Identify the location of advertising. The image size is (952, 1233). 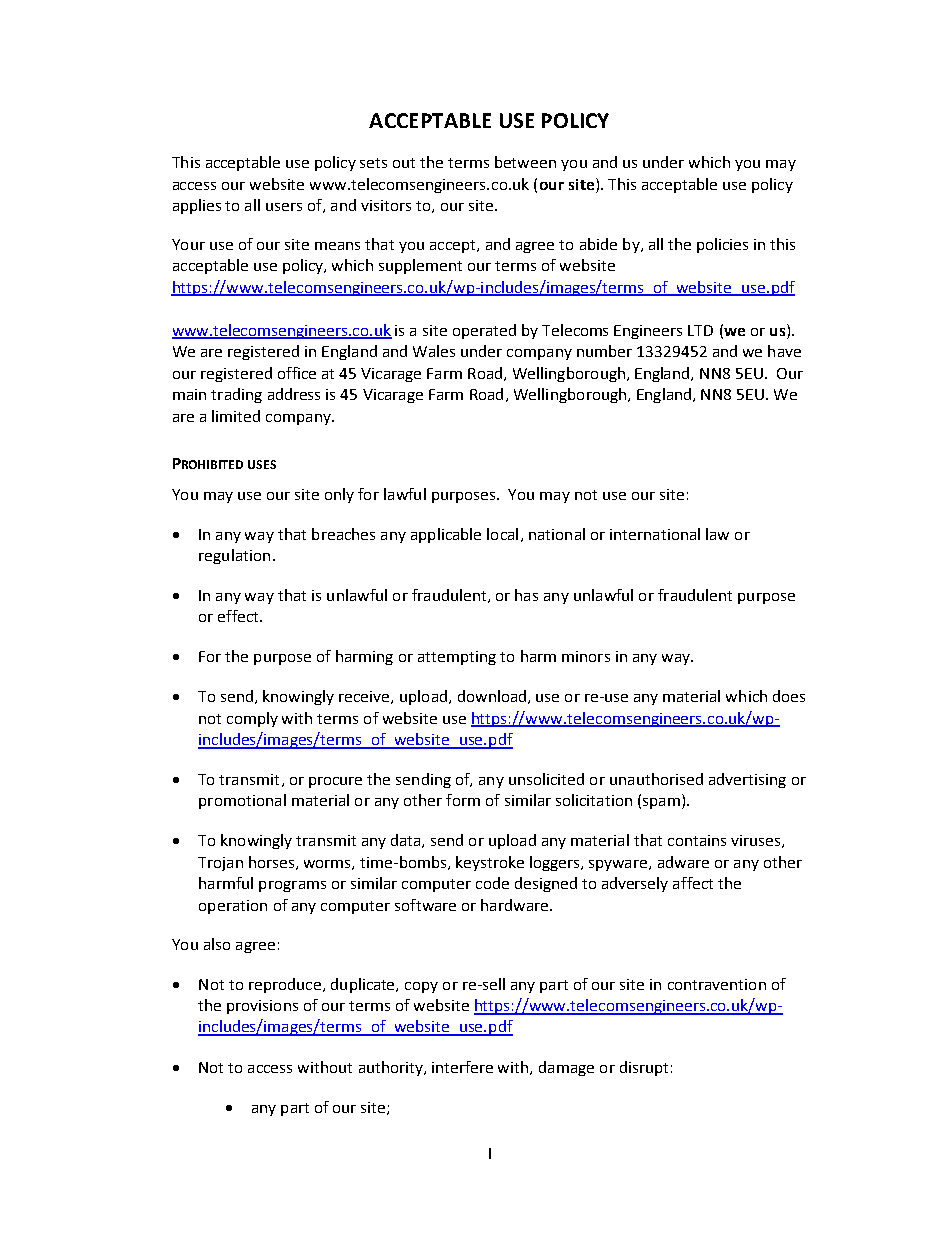
(747, 780).
